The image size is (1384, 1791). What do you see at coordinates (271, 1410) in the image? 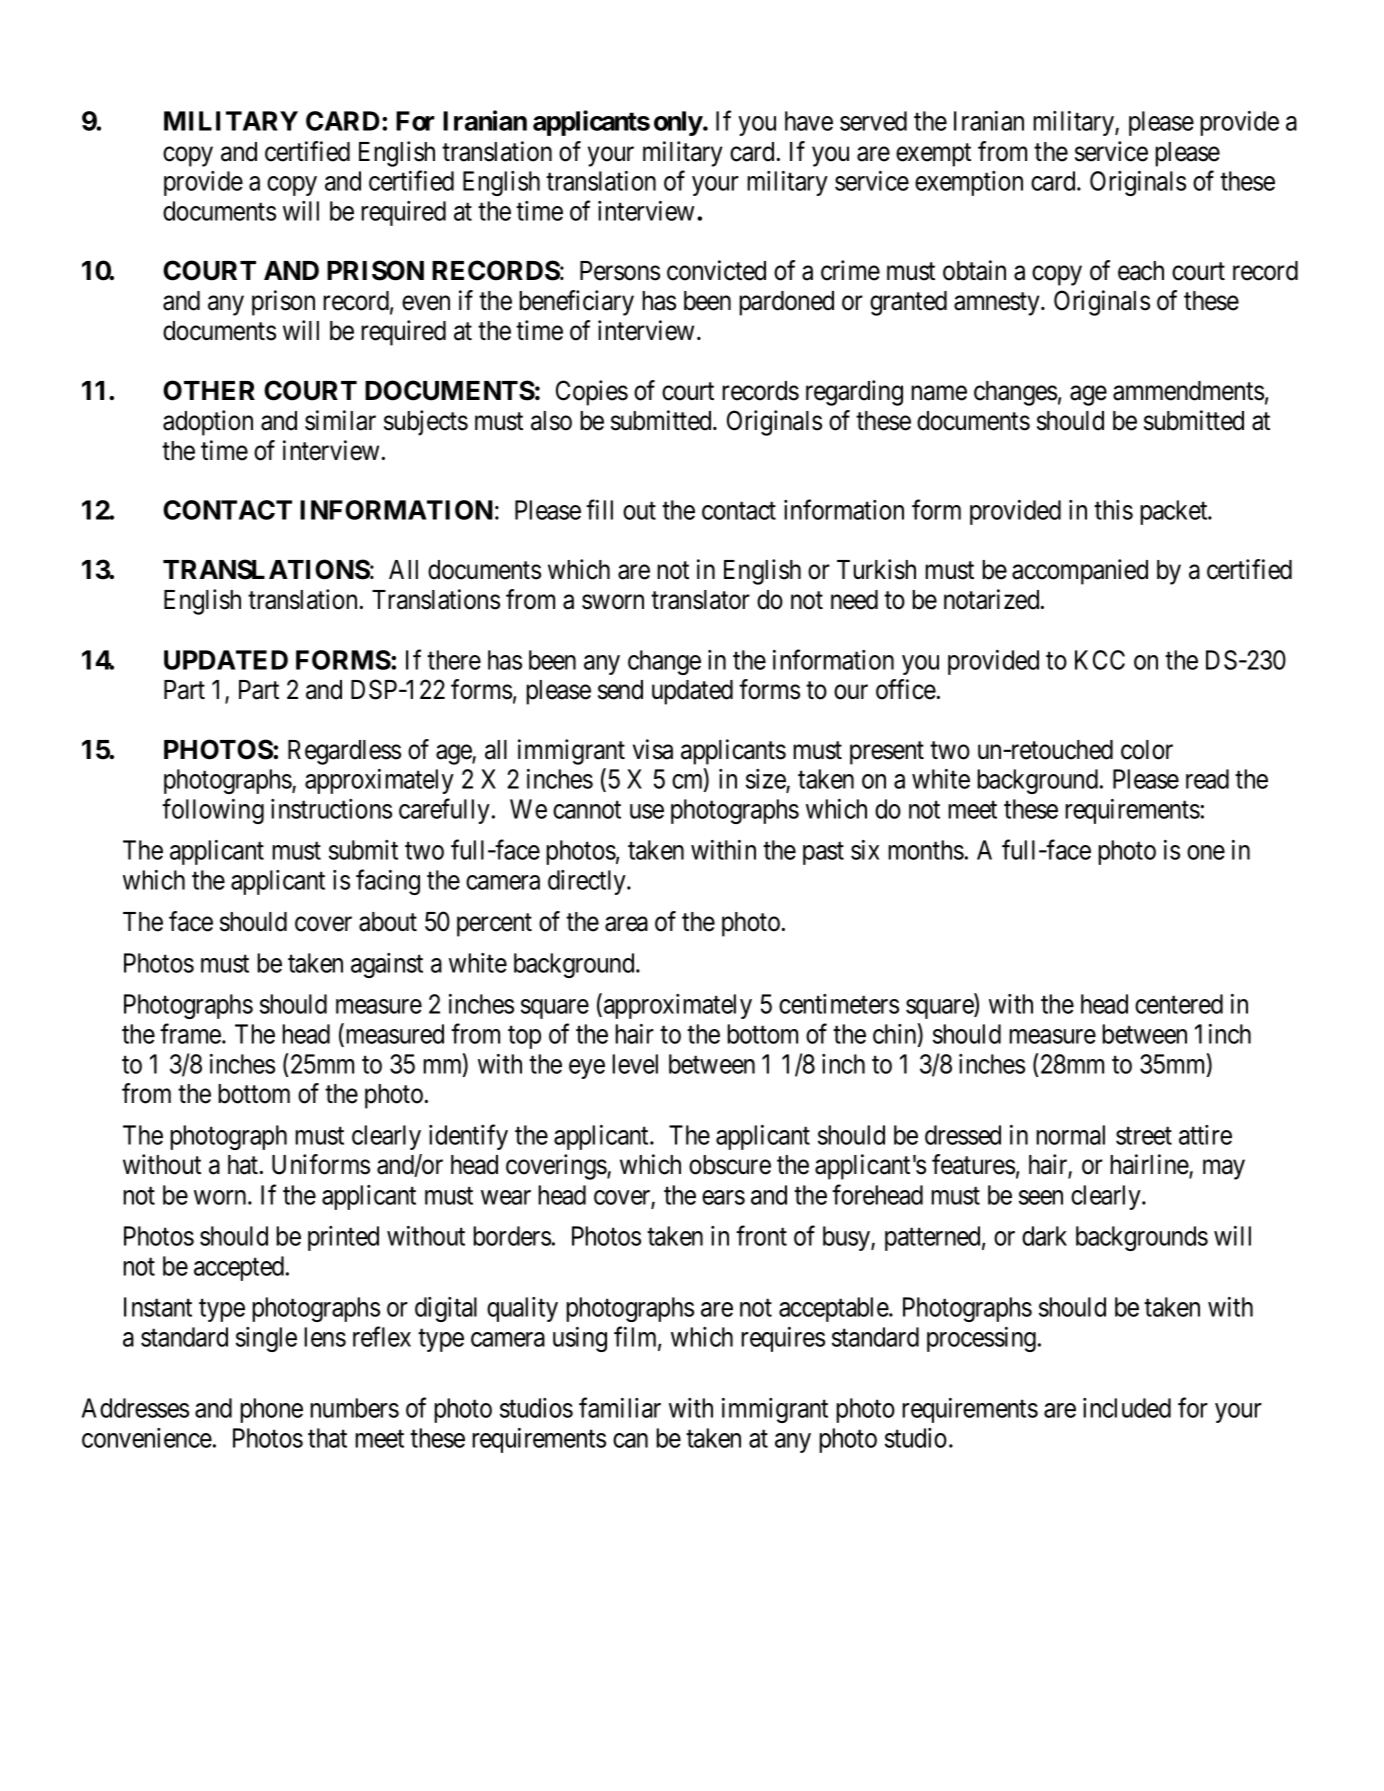
I see `phone` at bounding box center [271, 1410].
